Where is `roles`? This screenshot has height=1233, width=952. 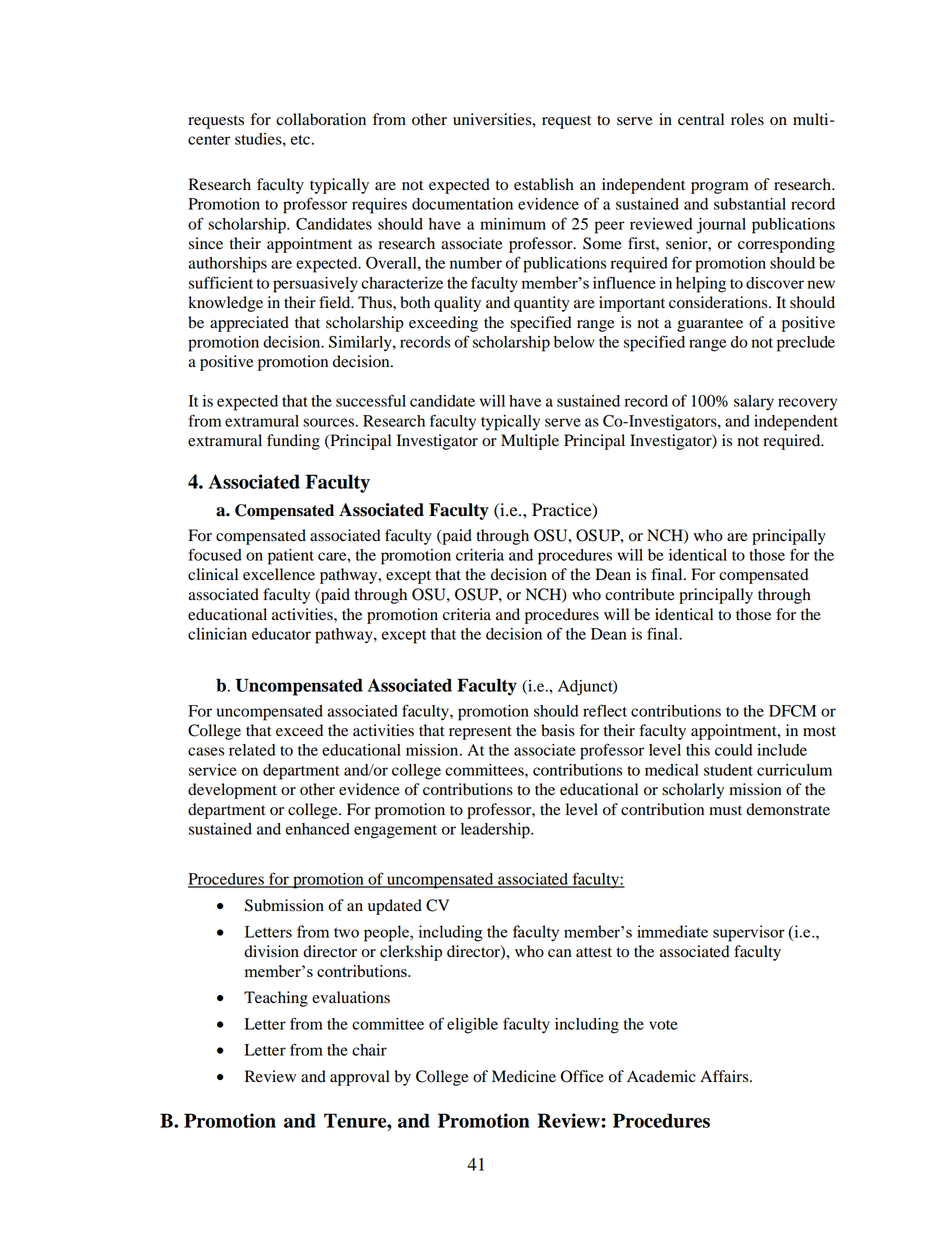
roles is located at coordinates (747, 119).
